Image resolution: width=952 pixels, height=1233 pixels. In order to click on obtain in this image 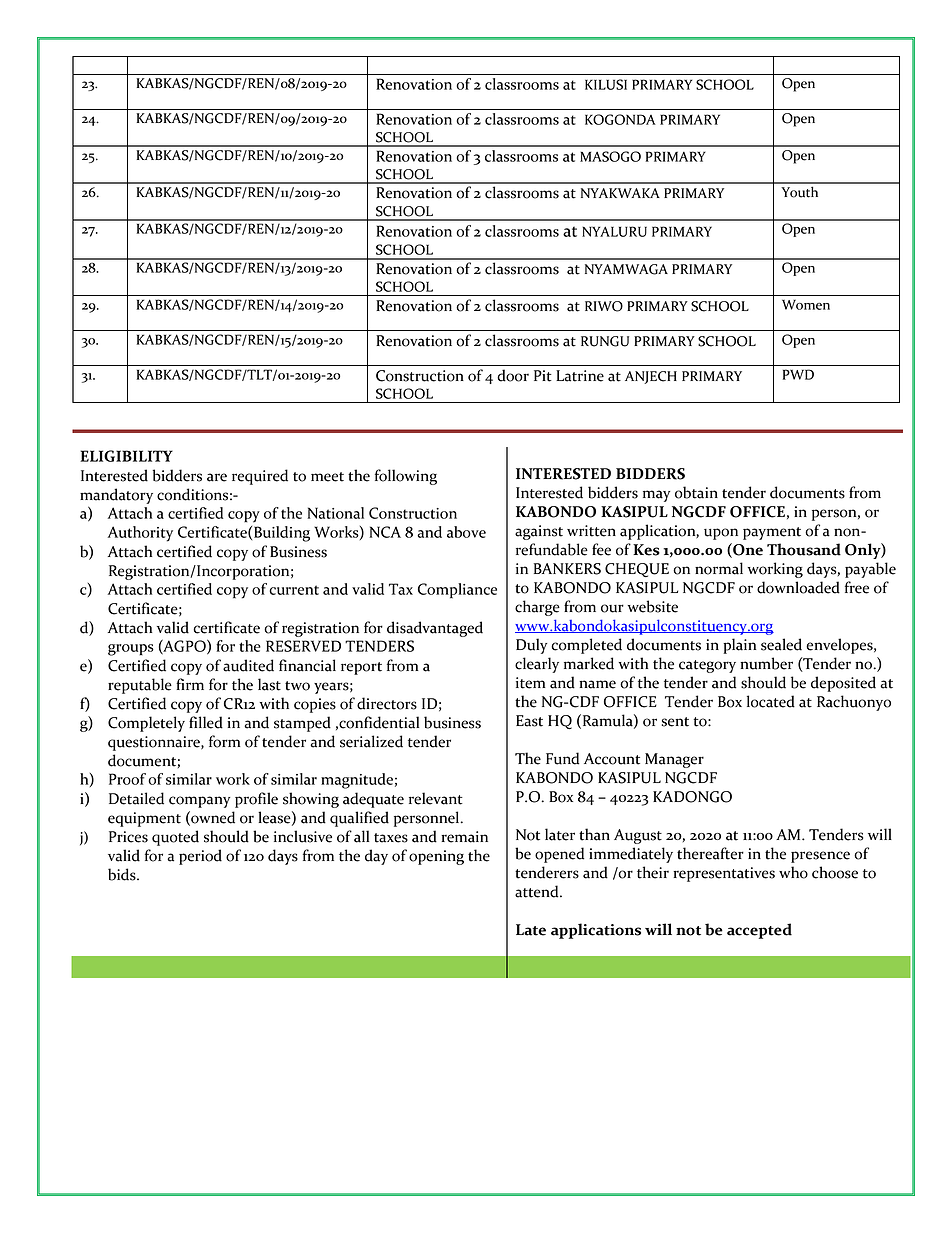, I will do `click(696, 492)`.
